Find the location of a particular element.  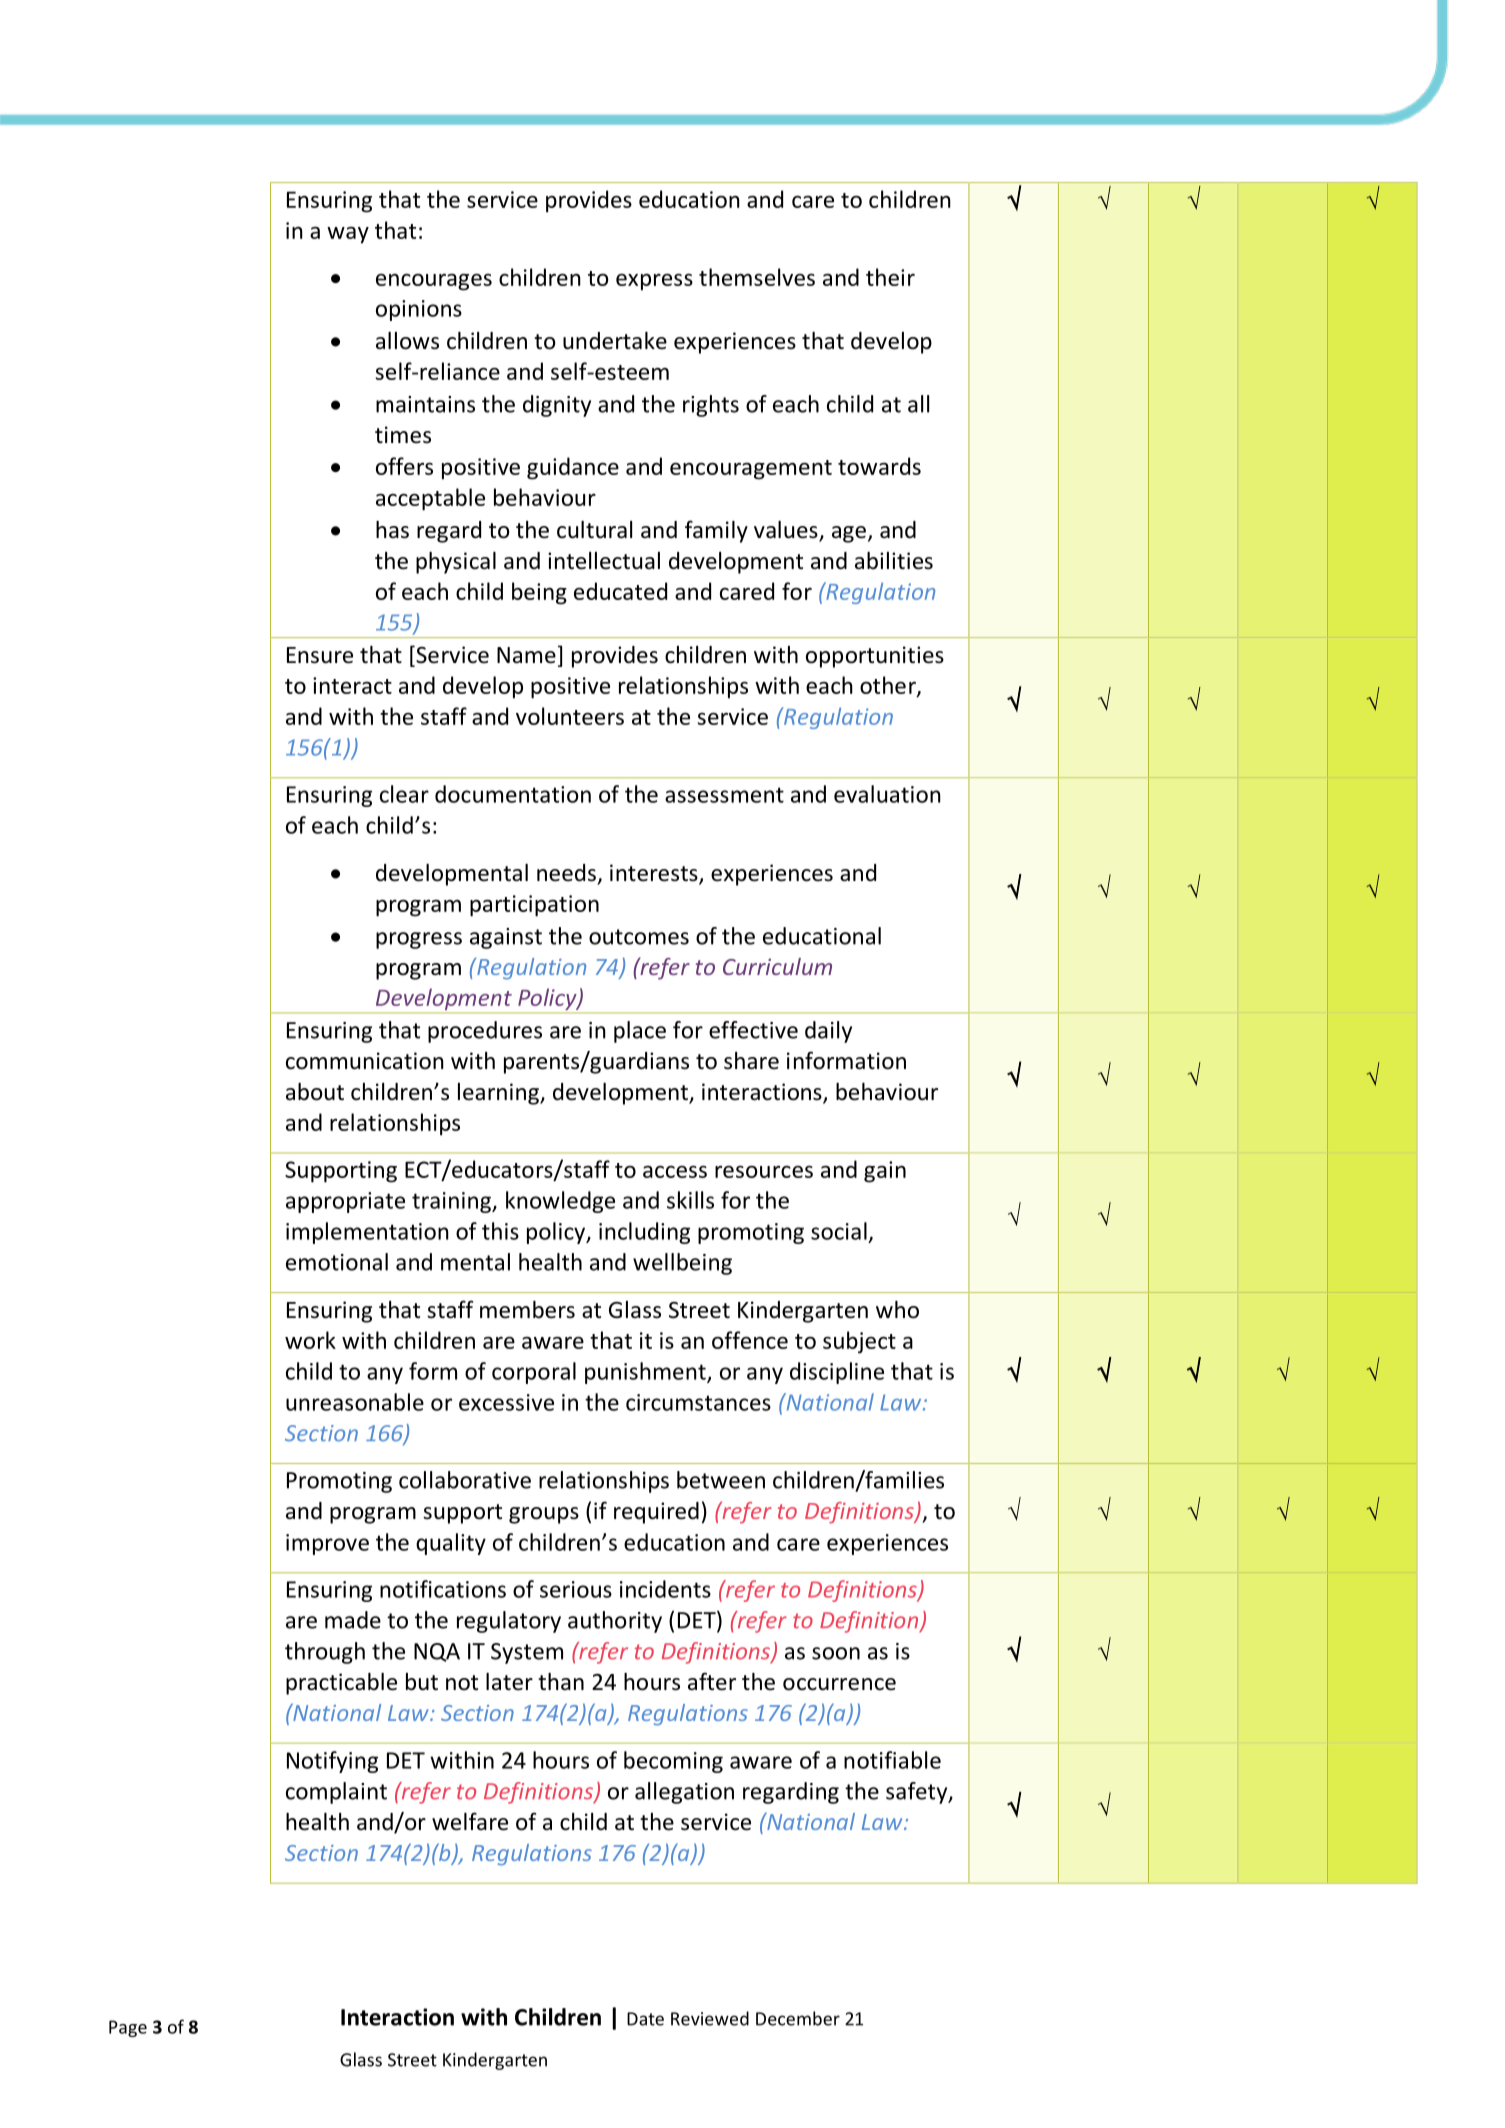

encourages is located at coordinates (434, 282).
